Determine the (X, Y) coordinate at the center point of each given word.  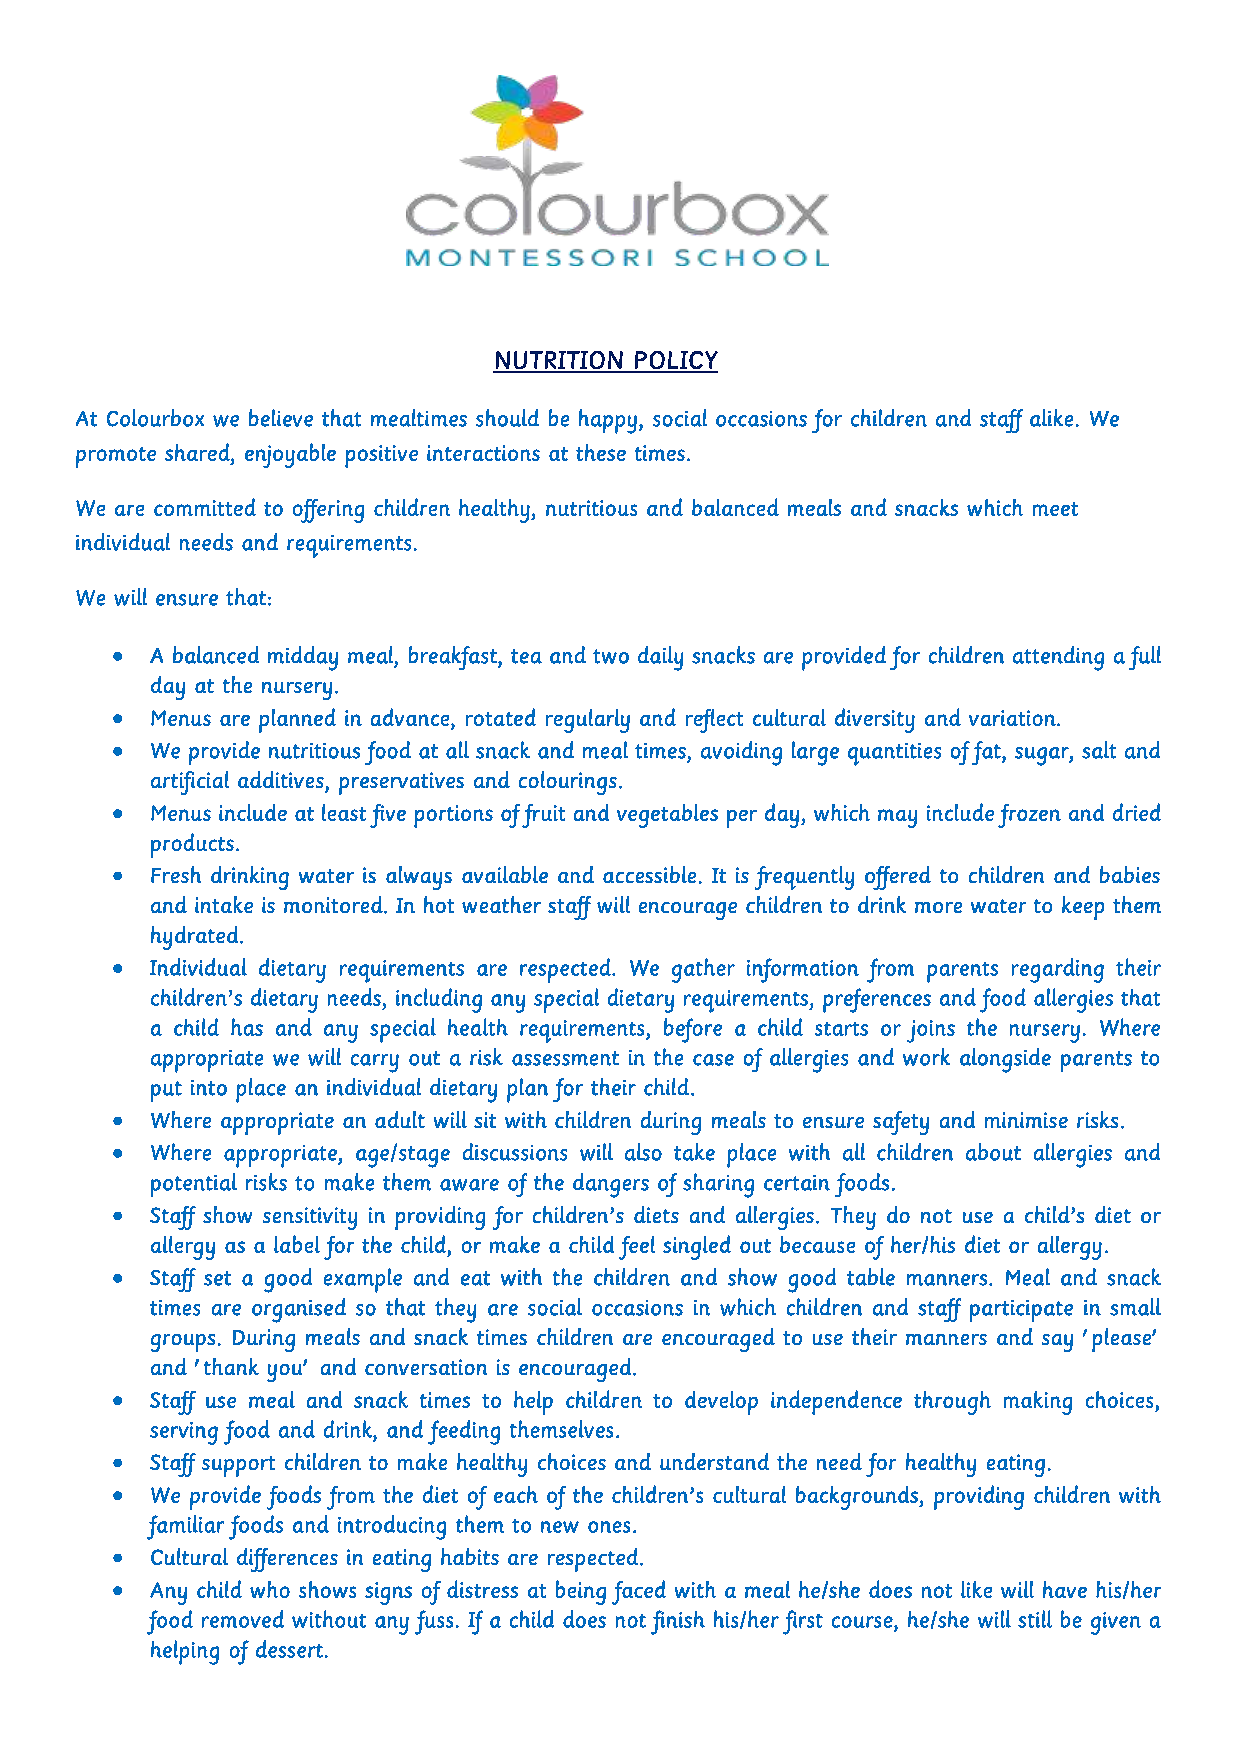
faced (639, 1592)
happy (608, 421)
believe (281, 418)
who (270, 1589)
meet (1055, 509)
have (1065, 1589)
